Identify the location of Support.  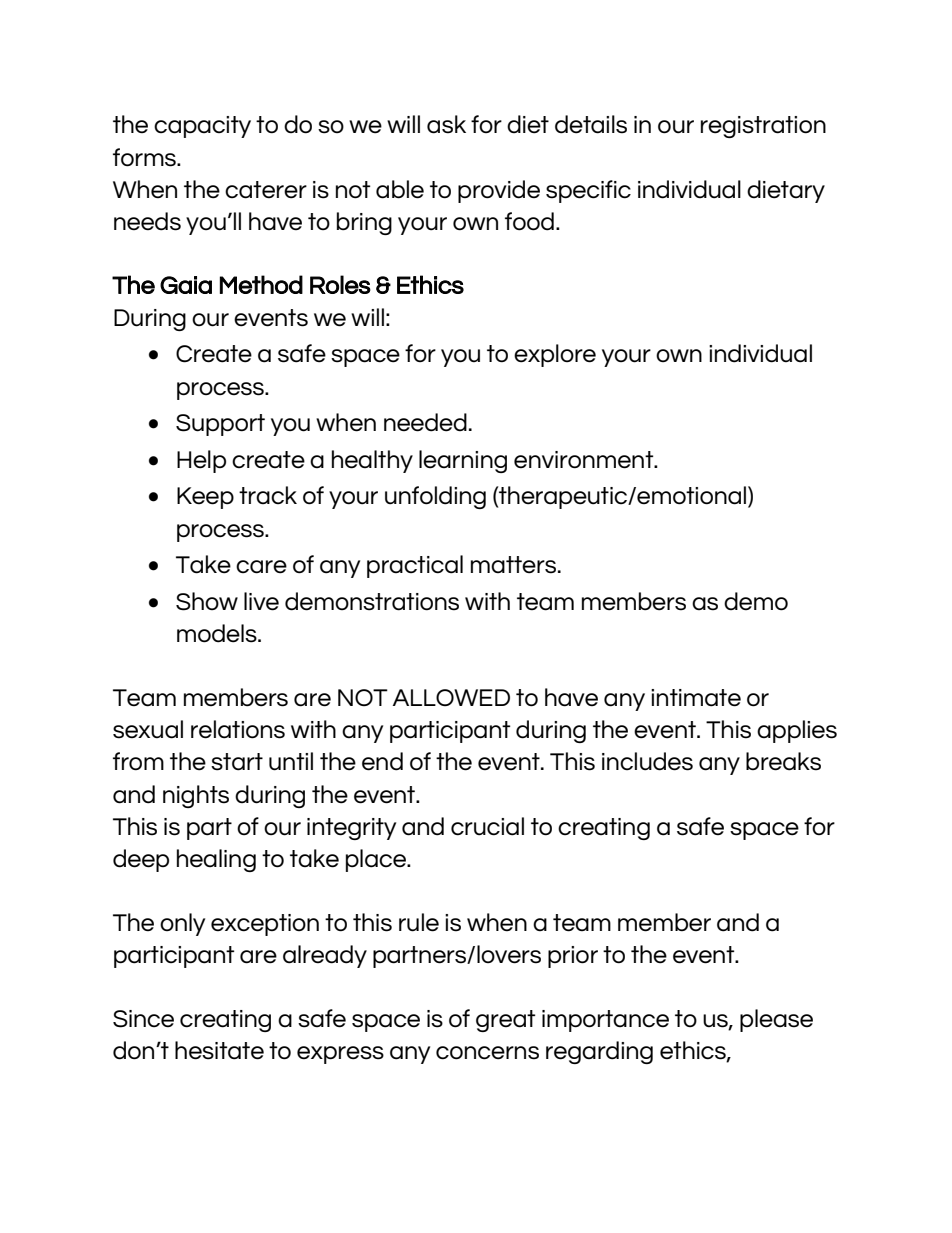
(220, 425).
